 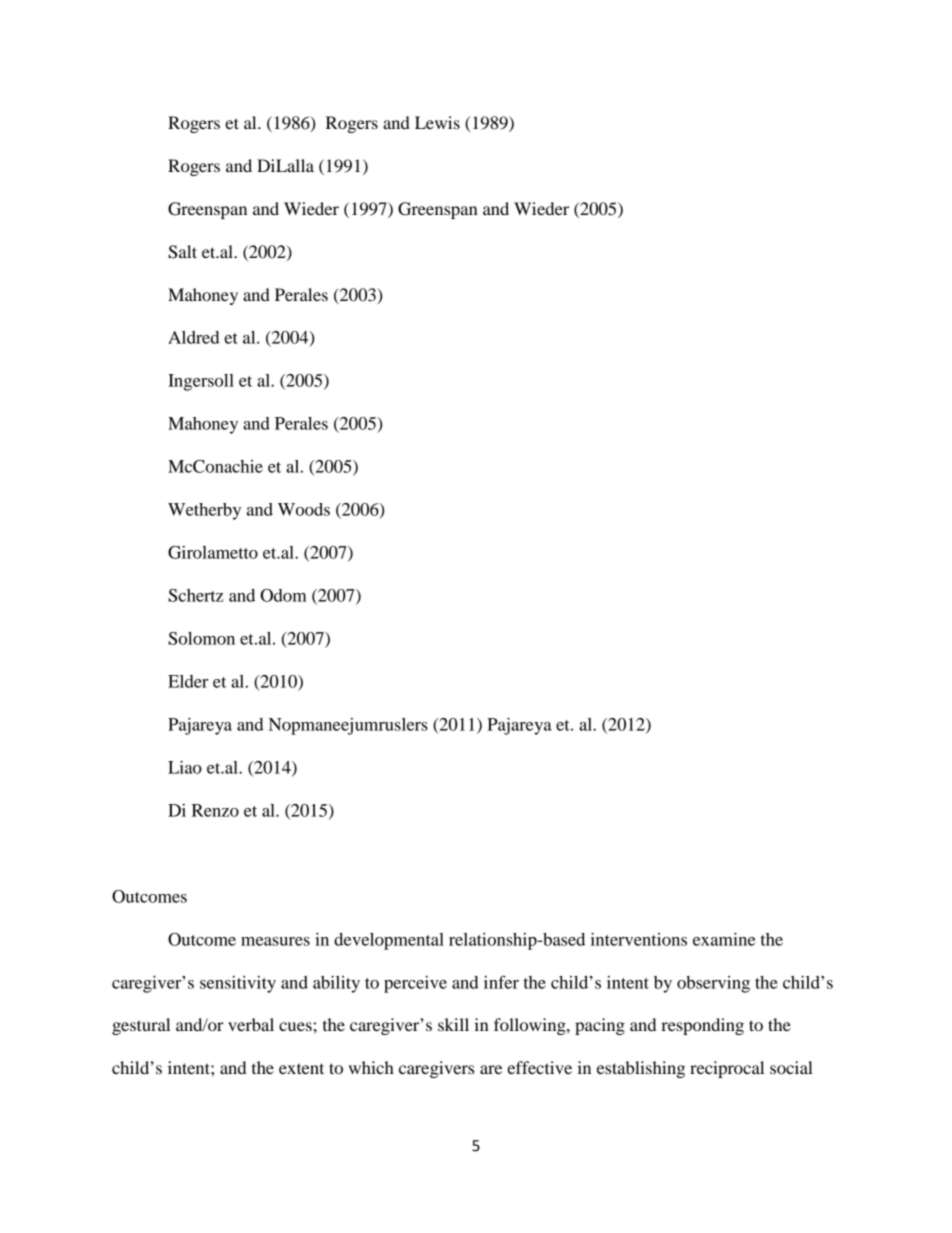 What do you see at coordinates (437, 122) in the screenshot?
I see `Lewis` at bounding box center [437, 122].
